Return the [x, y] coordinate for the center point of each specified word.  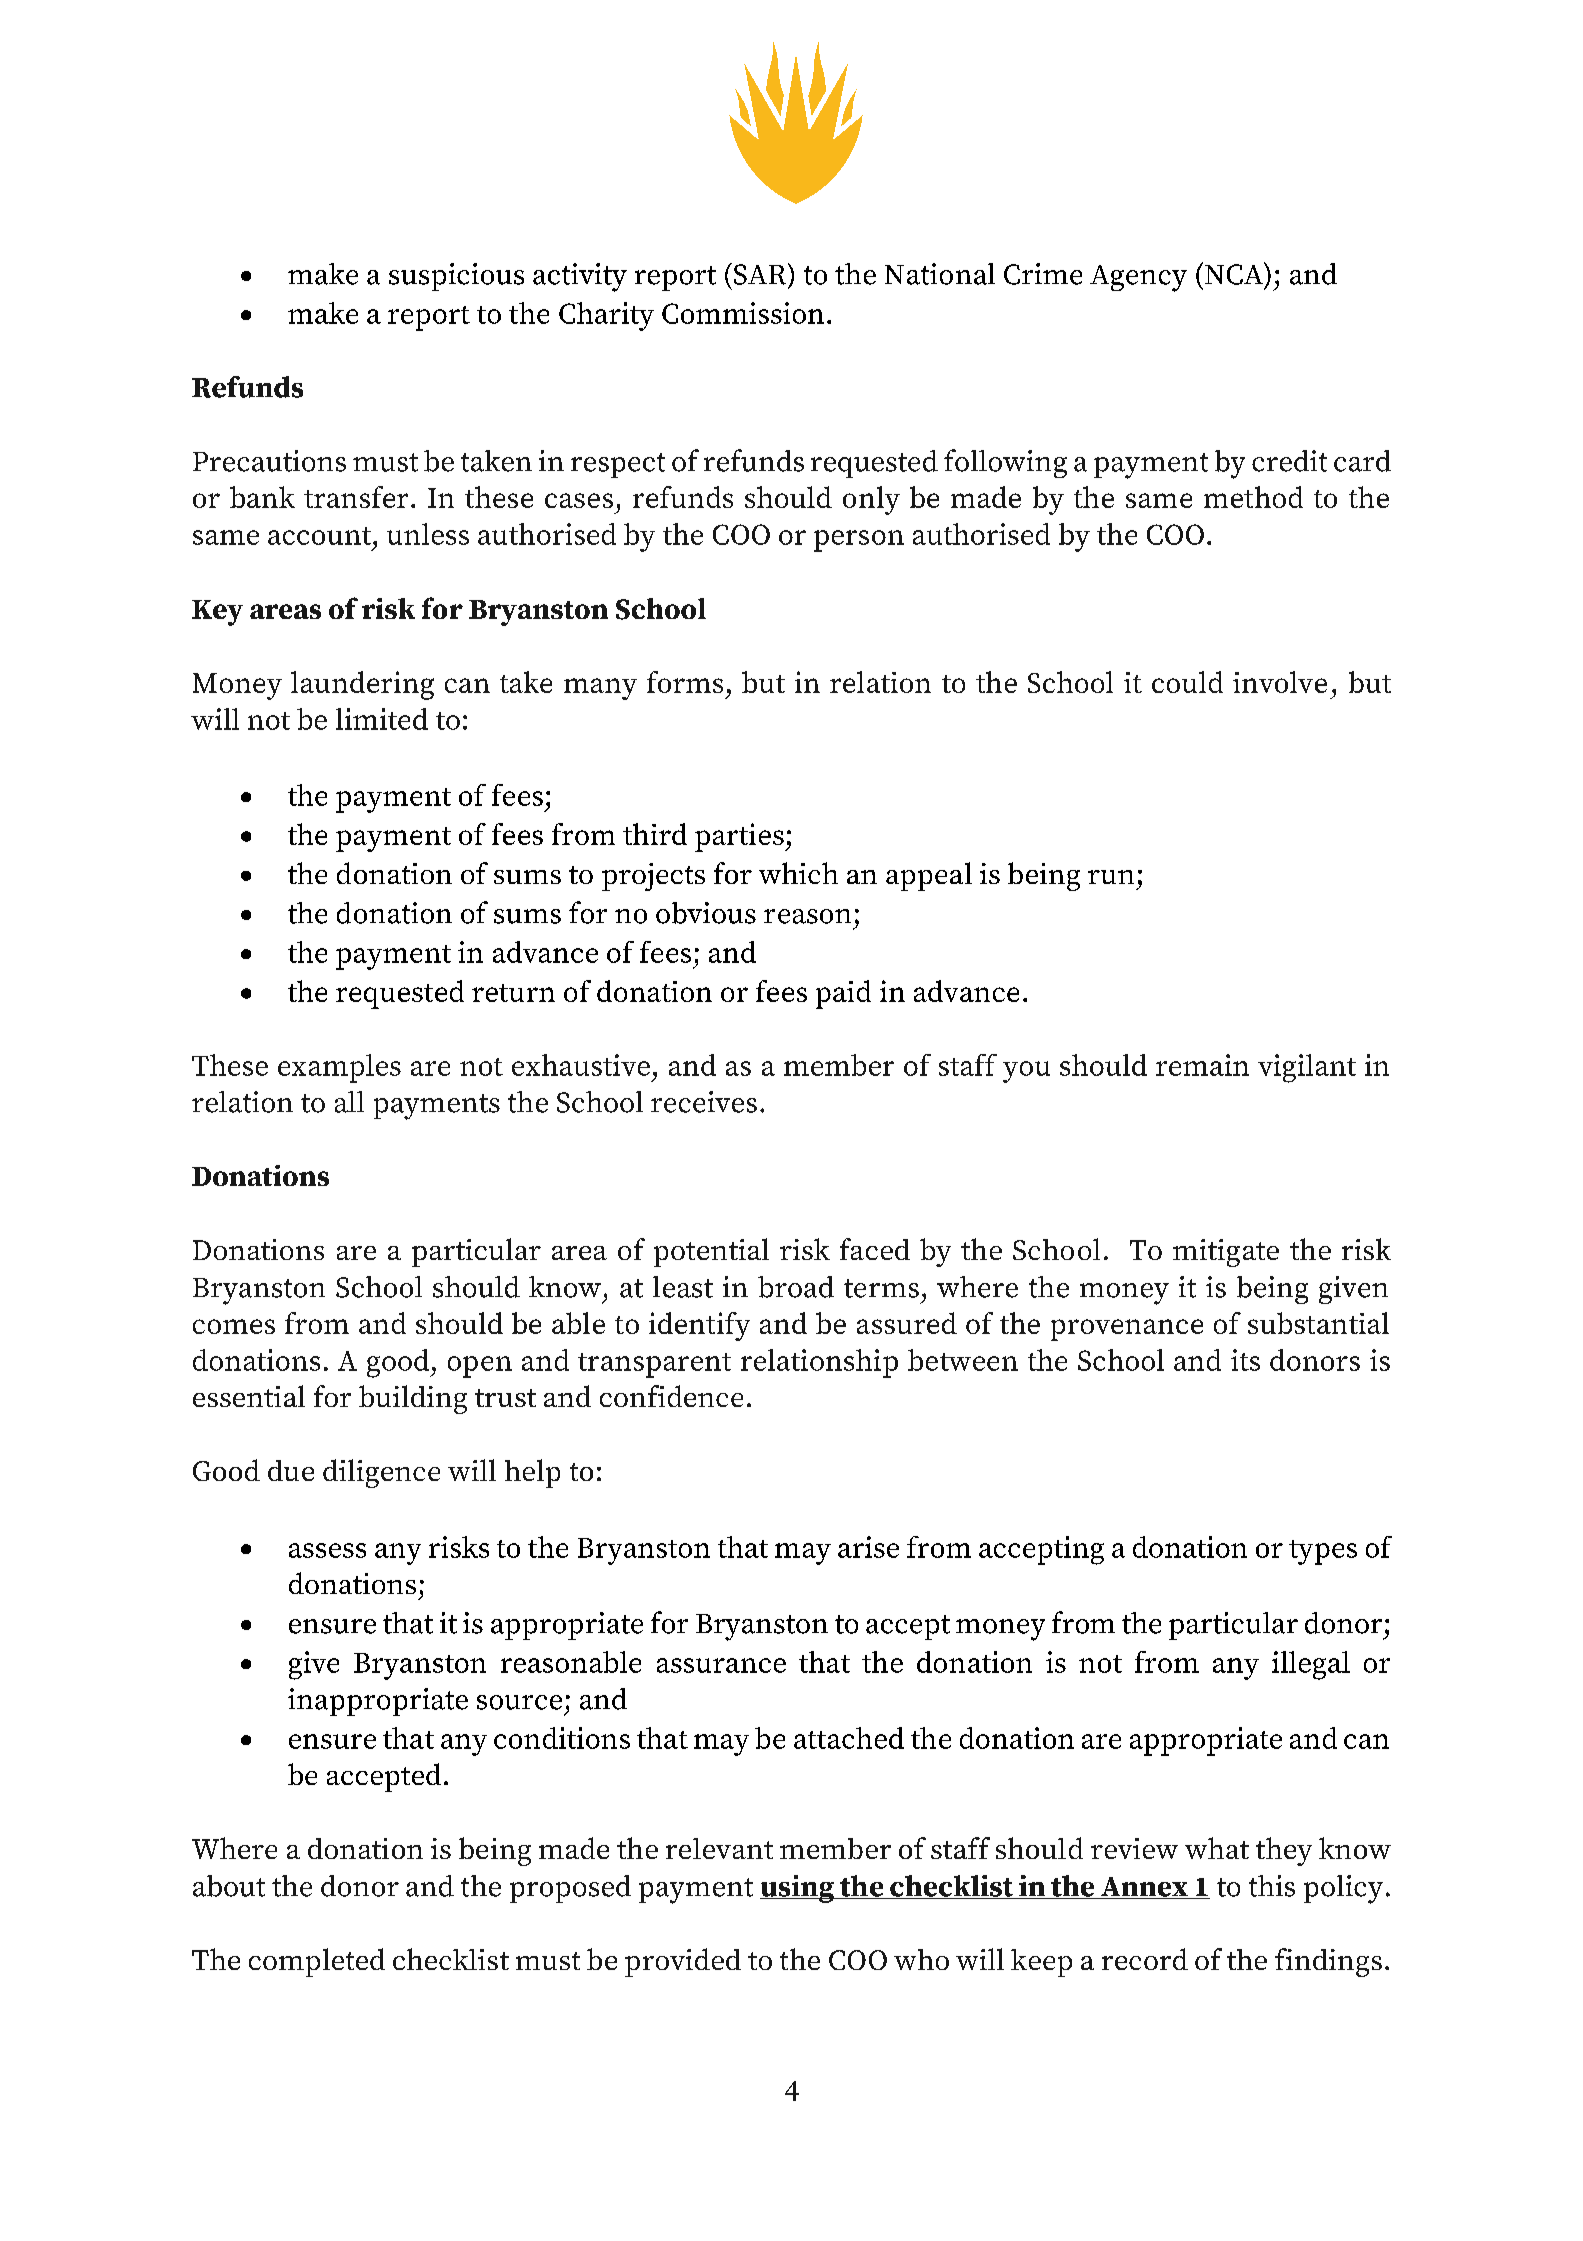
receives [704, 1102]
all [349, 1102]
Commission [743, 313]
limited [382, 719]
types [1323, 1552]
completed [317, 1962]
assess [327, 1550]
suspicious [456, 277]
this [1272, 1886]
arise [868, 1547]
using [798, 1889]
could [1187, 682]
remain [1202, 1065]
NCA [1235, 273]
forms [685, 682]
